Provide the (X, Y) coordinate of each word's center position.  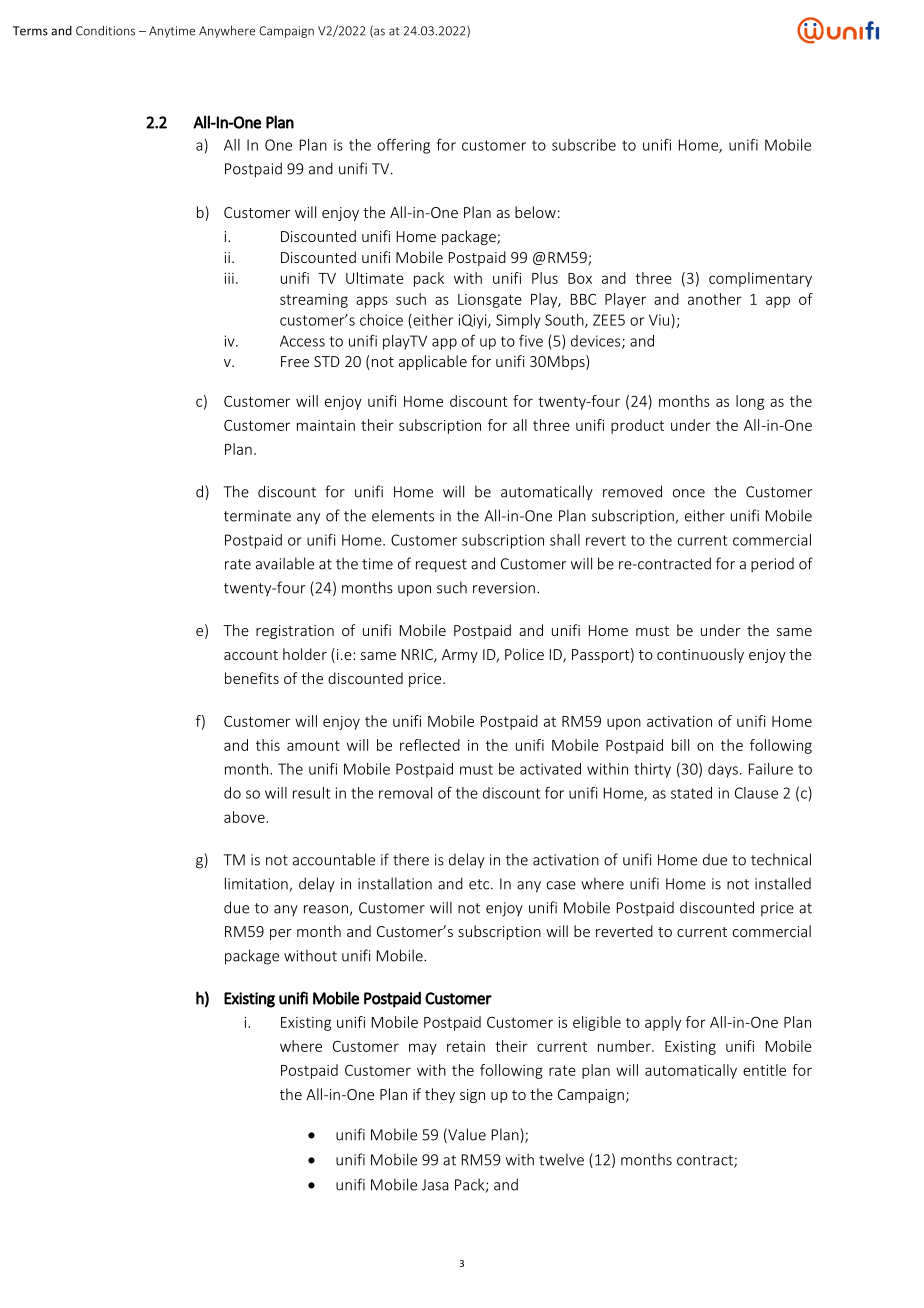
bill (680, 745)
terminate (257, 516)
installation (395, 883)
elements (403, 515)
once (689, 493)
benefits (252, 678)
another (715, 299)
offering (403, 146)
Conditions (105, 31)
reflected (430, 745)
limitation (257, 884)
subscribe (584, 145)
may (423, 1049)
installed (783, 883)
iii (229, 278)
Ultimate (375, 278)
